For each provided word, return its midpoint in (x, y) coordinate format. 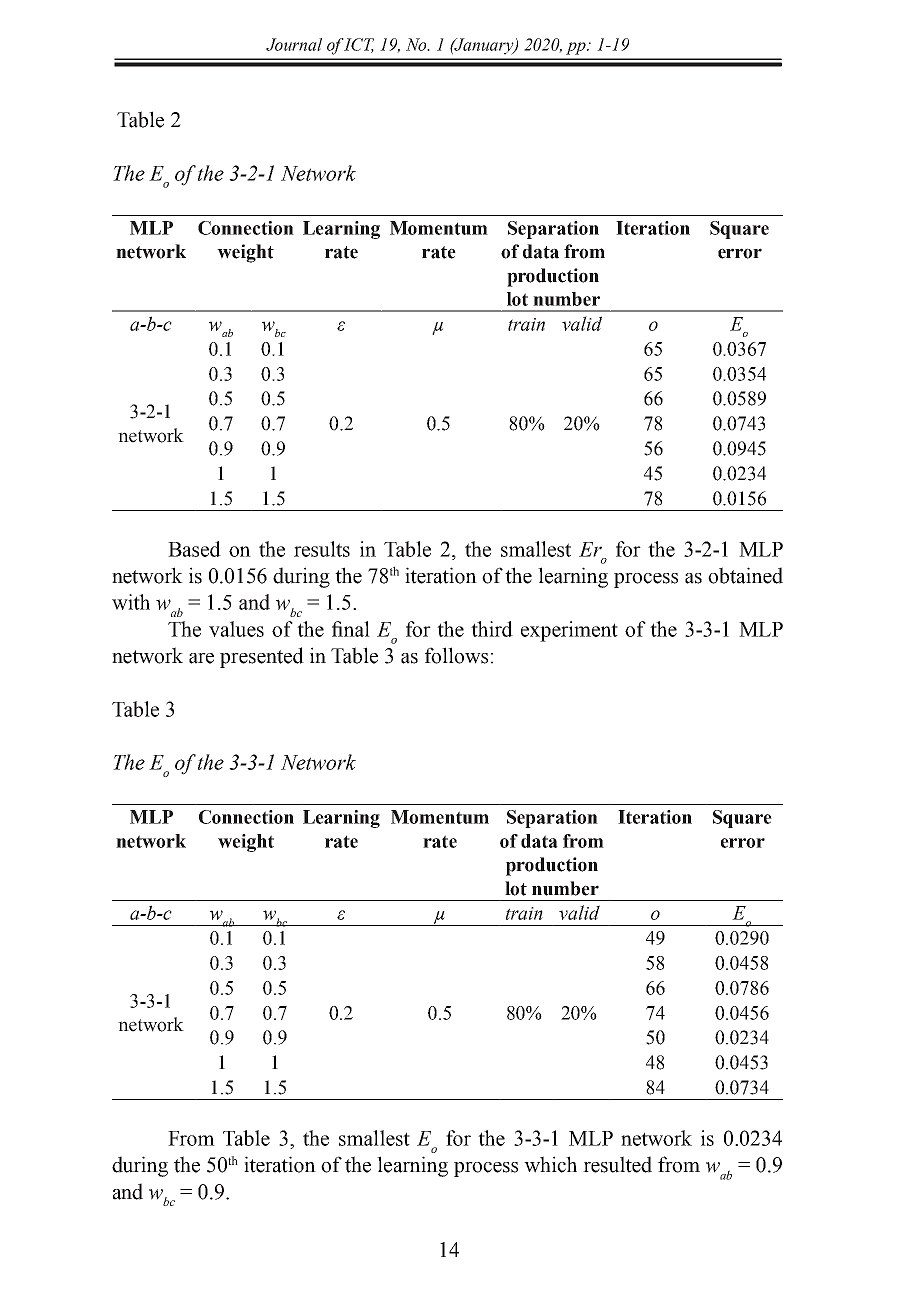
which (550, 1164)
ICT (359, 45)
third (492, 629)
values (236, 629)
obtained (745, 575)
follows (456, 655)
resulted (617, 1164)
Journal (294, 44)
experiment (569, 631)
